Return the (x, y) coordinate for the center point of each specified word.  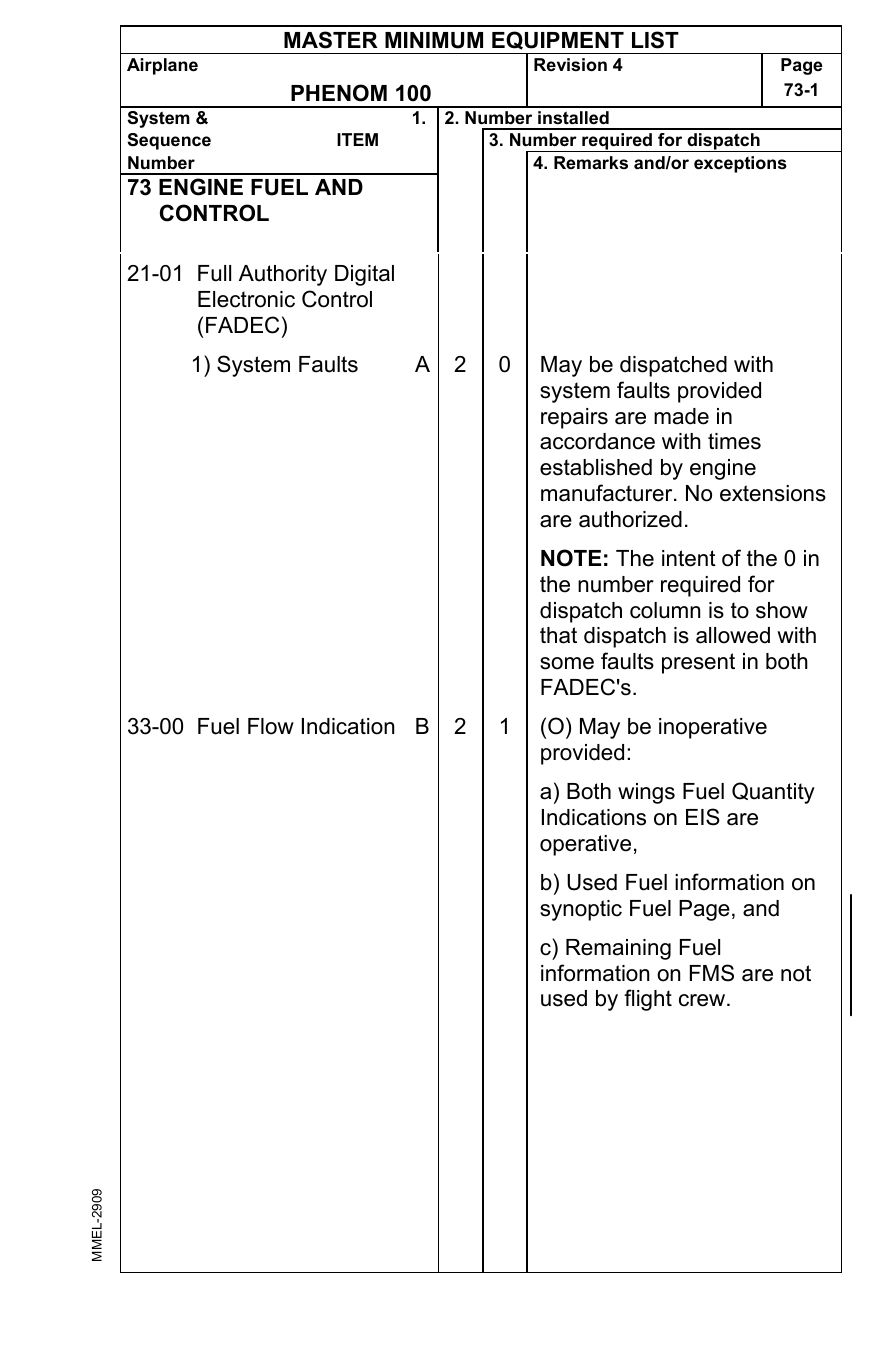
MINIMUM (434, 40)
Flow (271, 726)
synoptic (581, 910)
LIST (655, 40)
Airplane (162, 66)
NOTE (571, 558)
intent (689, 558)
